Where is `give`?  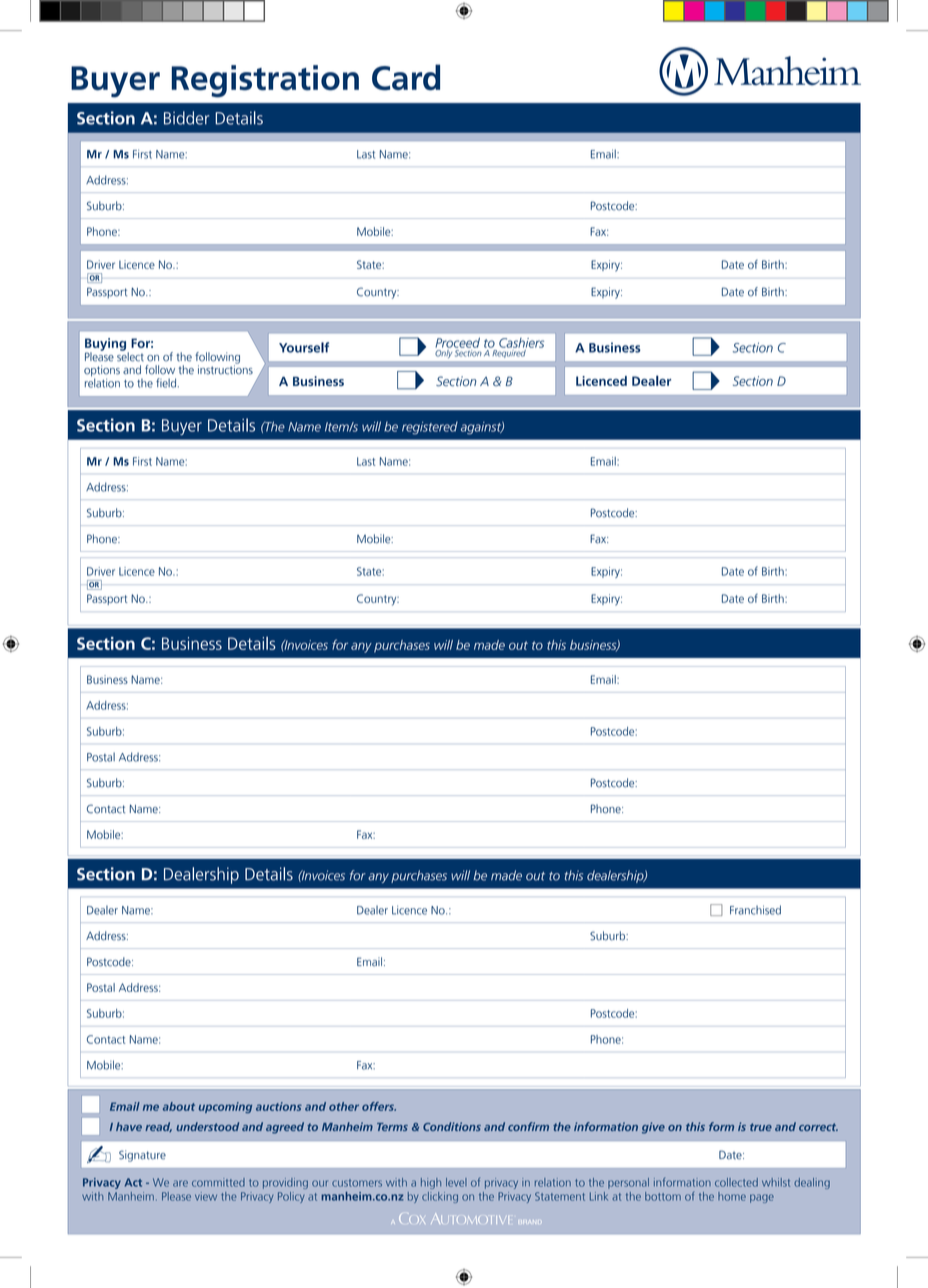 give is located at coordinates (653, 1128).
